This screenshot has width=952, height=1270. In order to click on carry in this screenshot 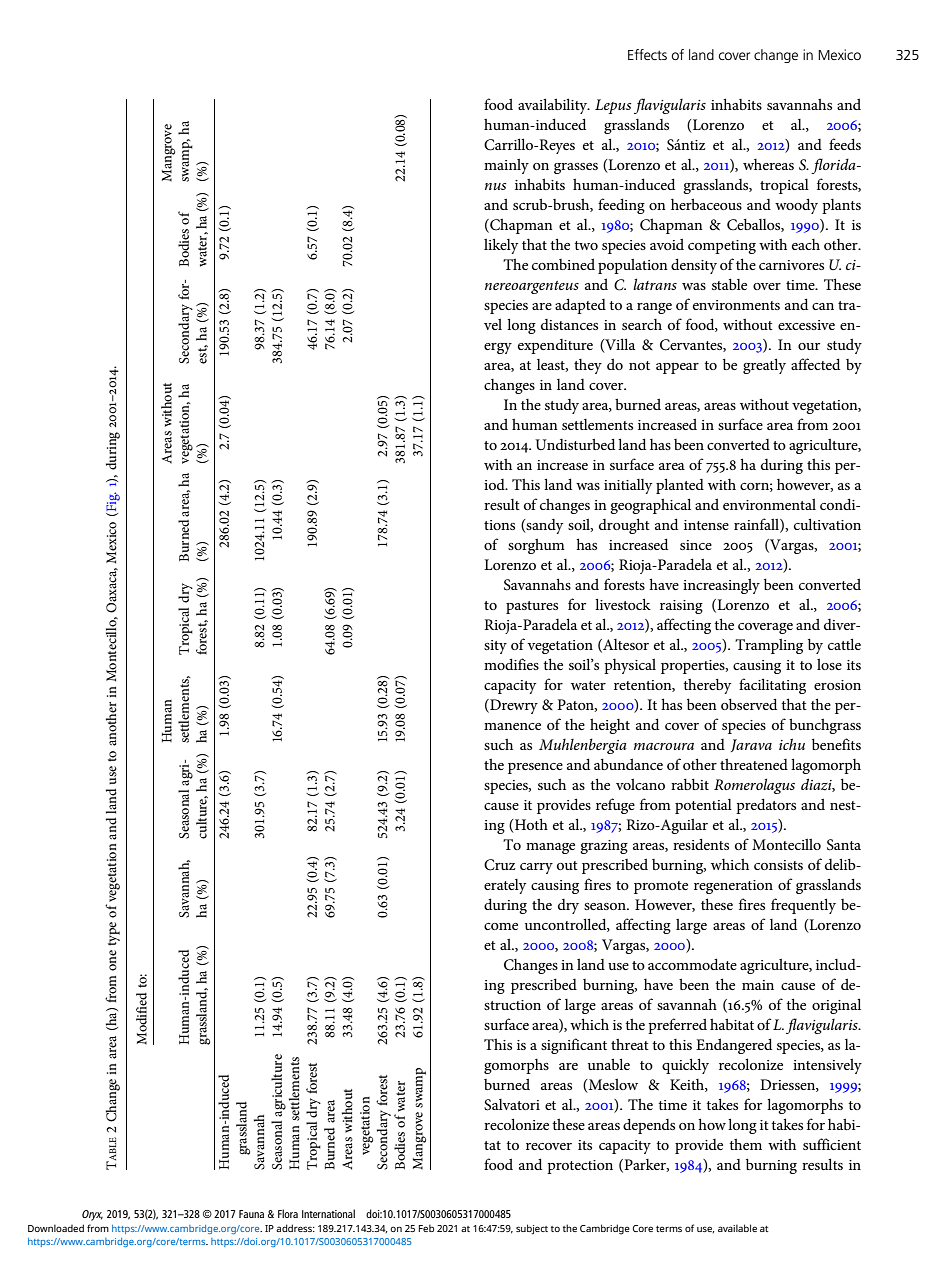, I will do `click(536, 868)`.
